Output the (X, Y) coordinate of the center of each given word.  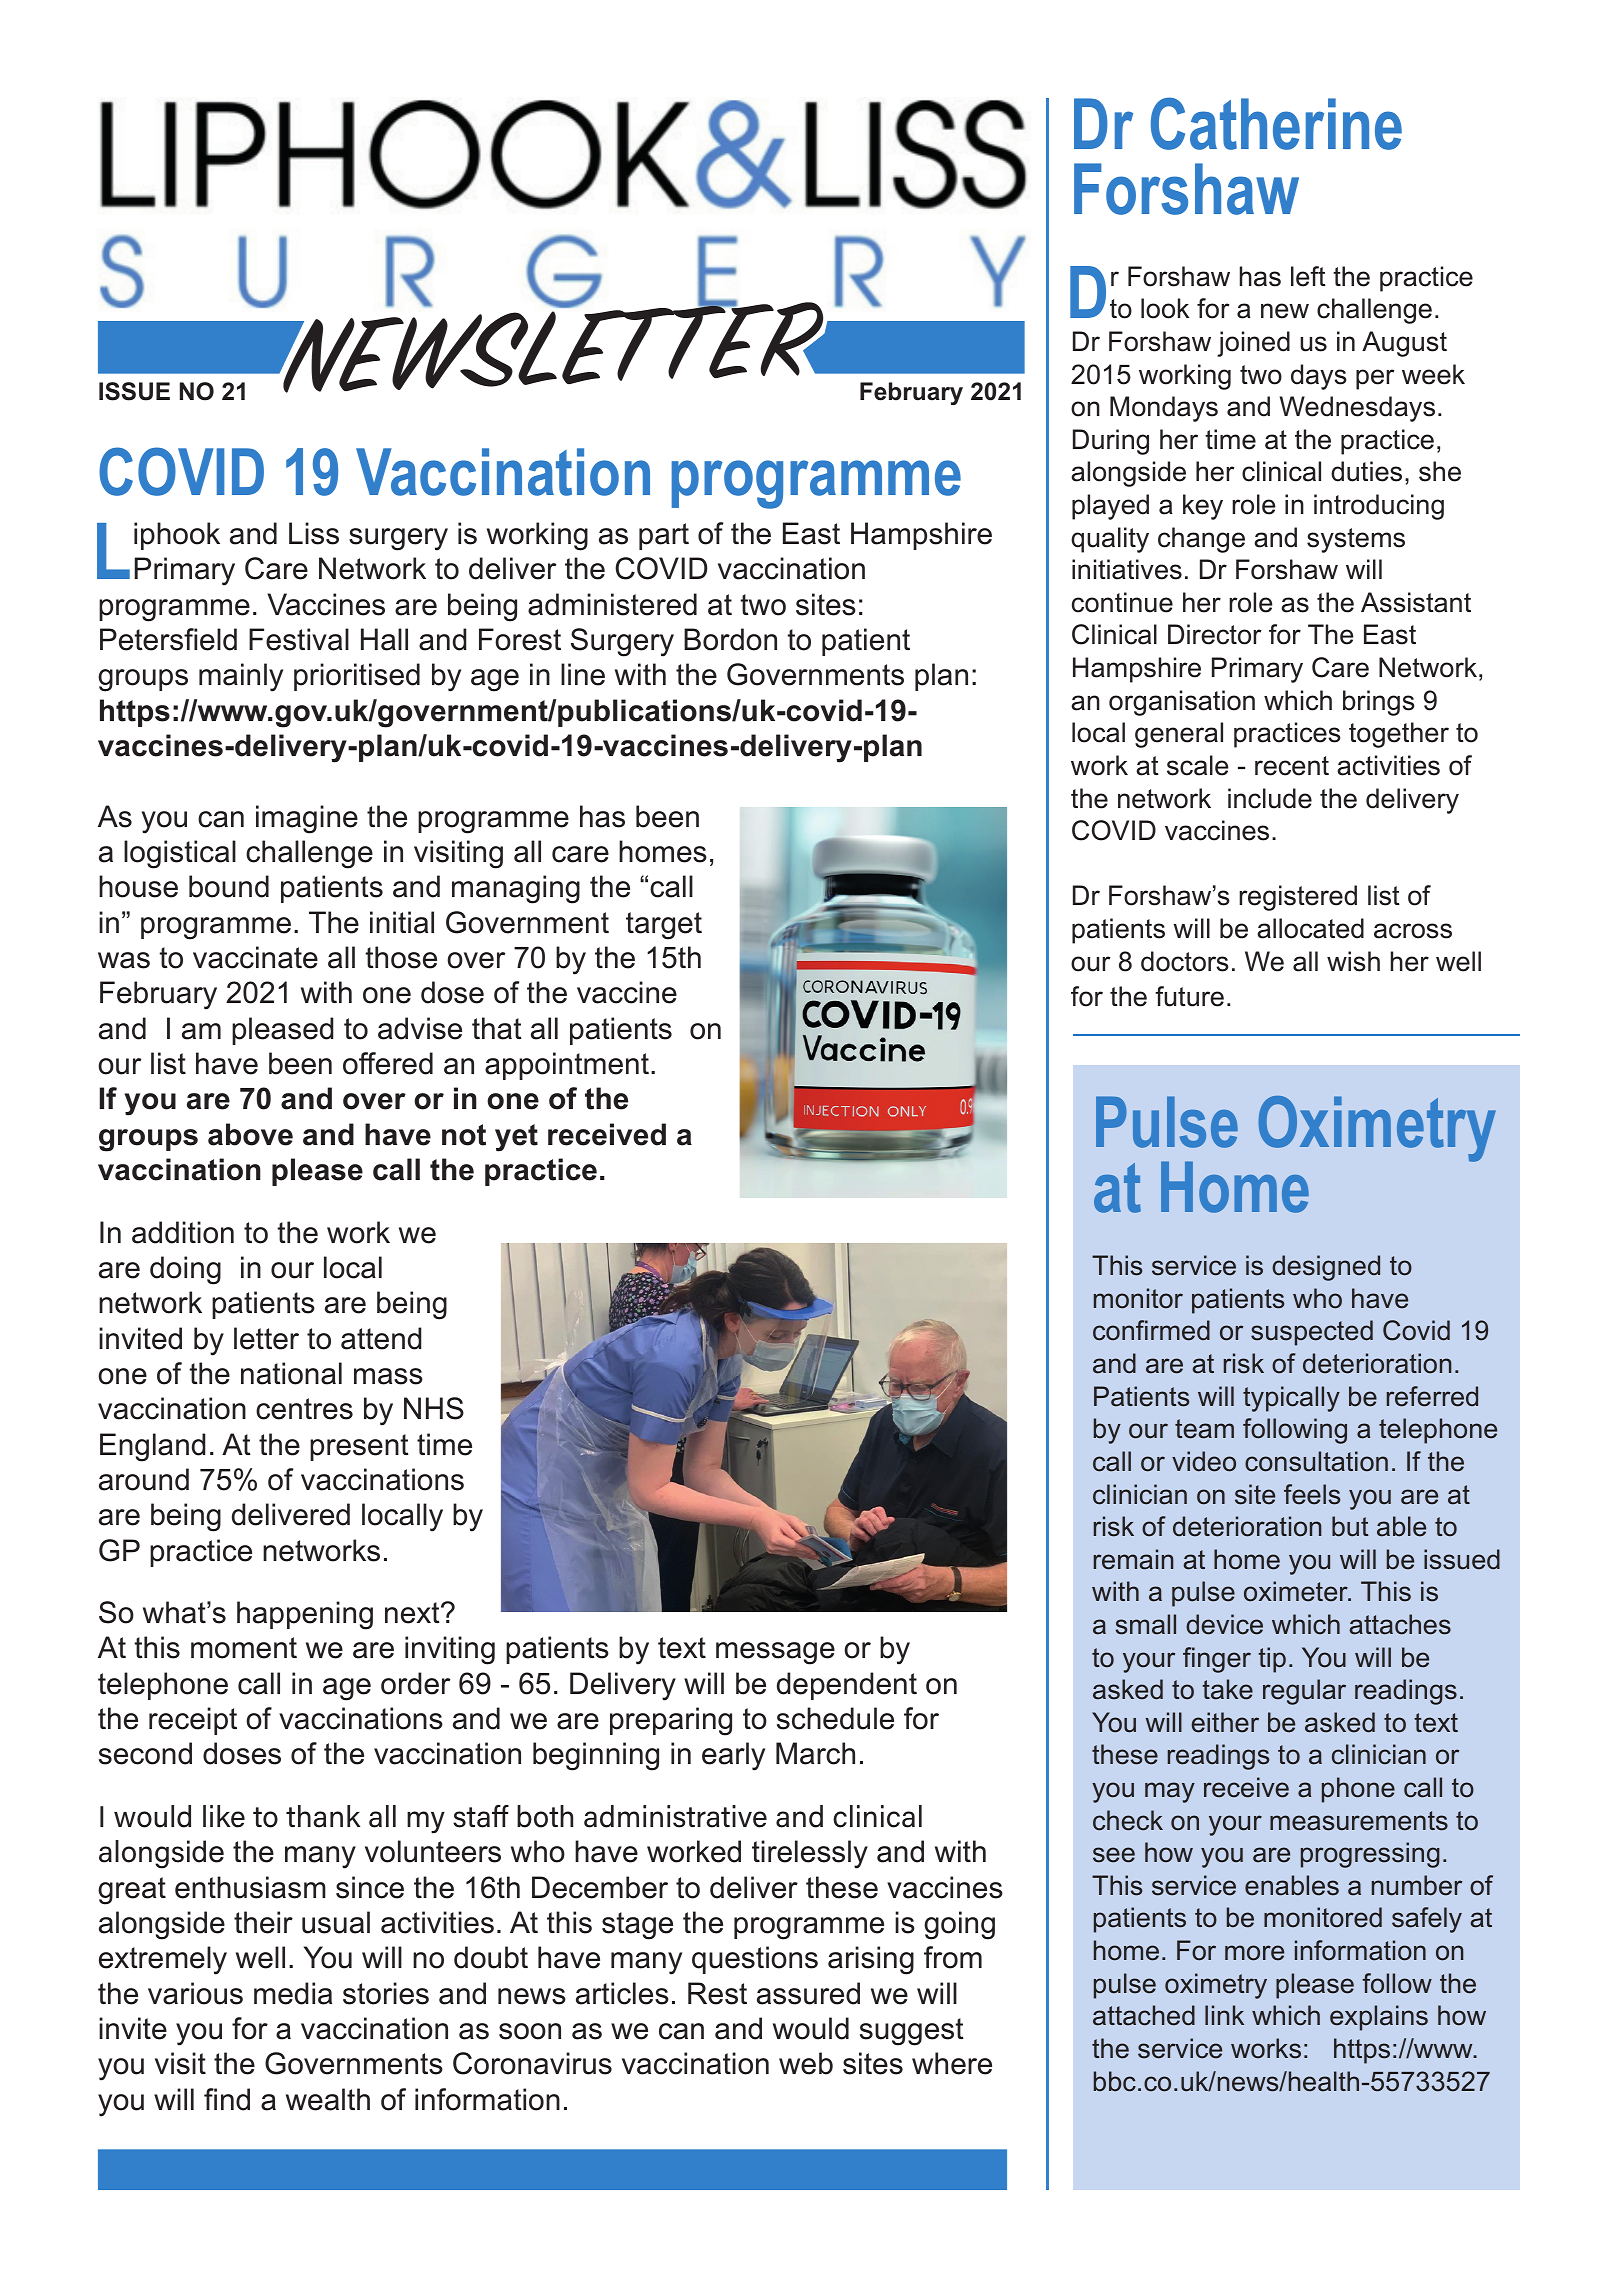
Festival (299, 639)
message (775, 1653)
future (1189, 996)
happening (305, 1615)
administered (612, 604)
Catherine (1276, 123)
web (806, 2063)
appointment (567, 1066)
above (250, 1134)
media (293, 1993)
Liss (314, 533)
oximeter (1297, 1591)
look (1165, 308)
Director (1215, 634)
